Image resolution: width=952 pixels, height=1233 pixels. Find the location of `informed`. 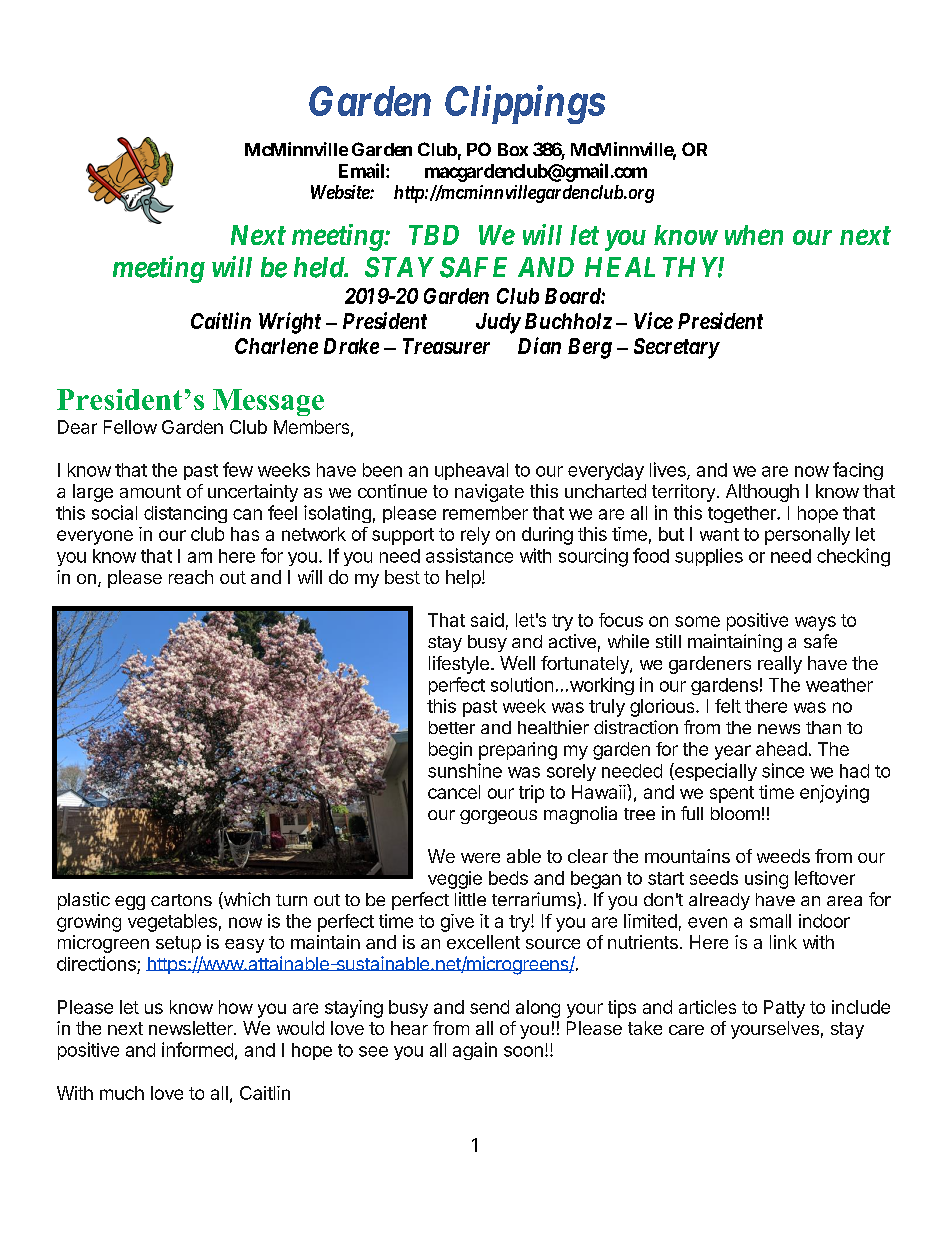

informed is located at coordinates (197, 1049).
